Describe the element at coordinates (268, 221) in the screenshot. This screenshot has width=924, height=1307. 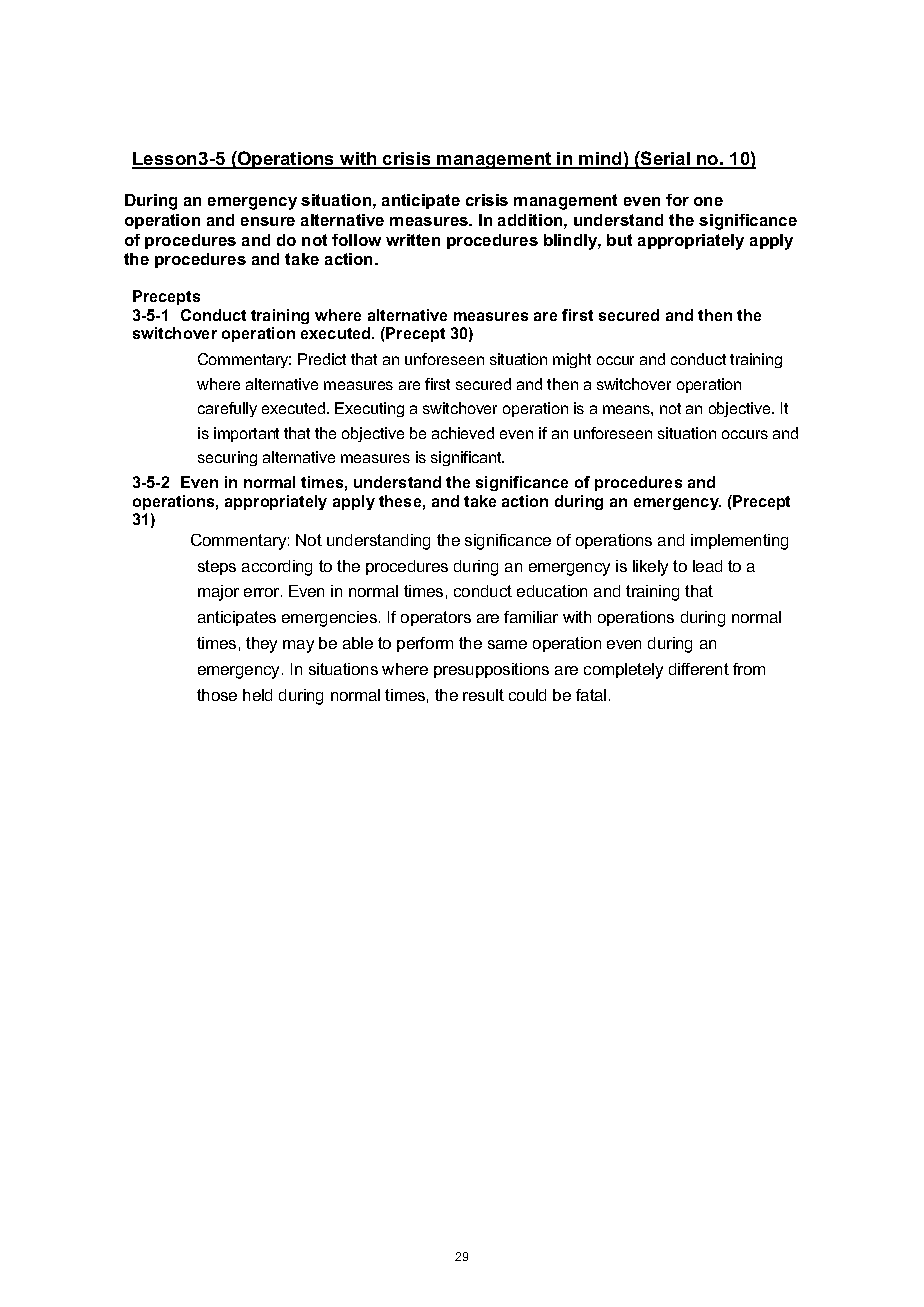
I see `ensure` at that location.
